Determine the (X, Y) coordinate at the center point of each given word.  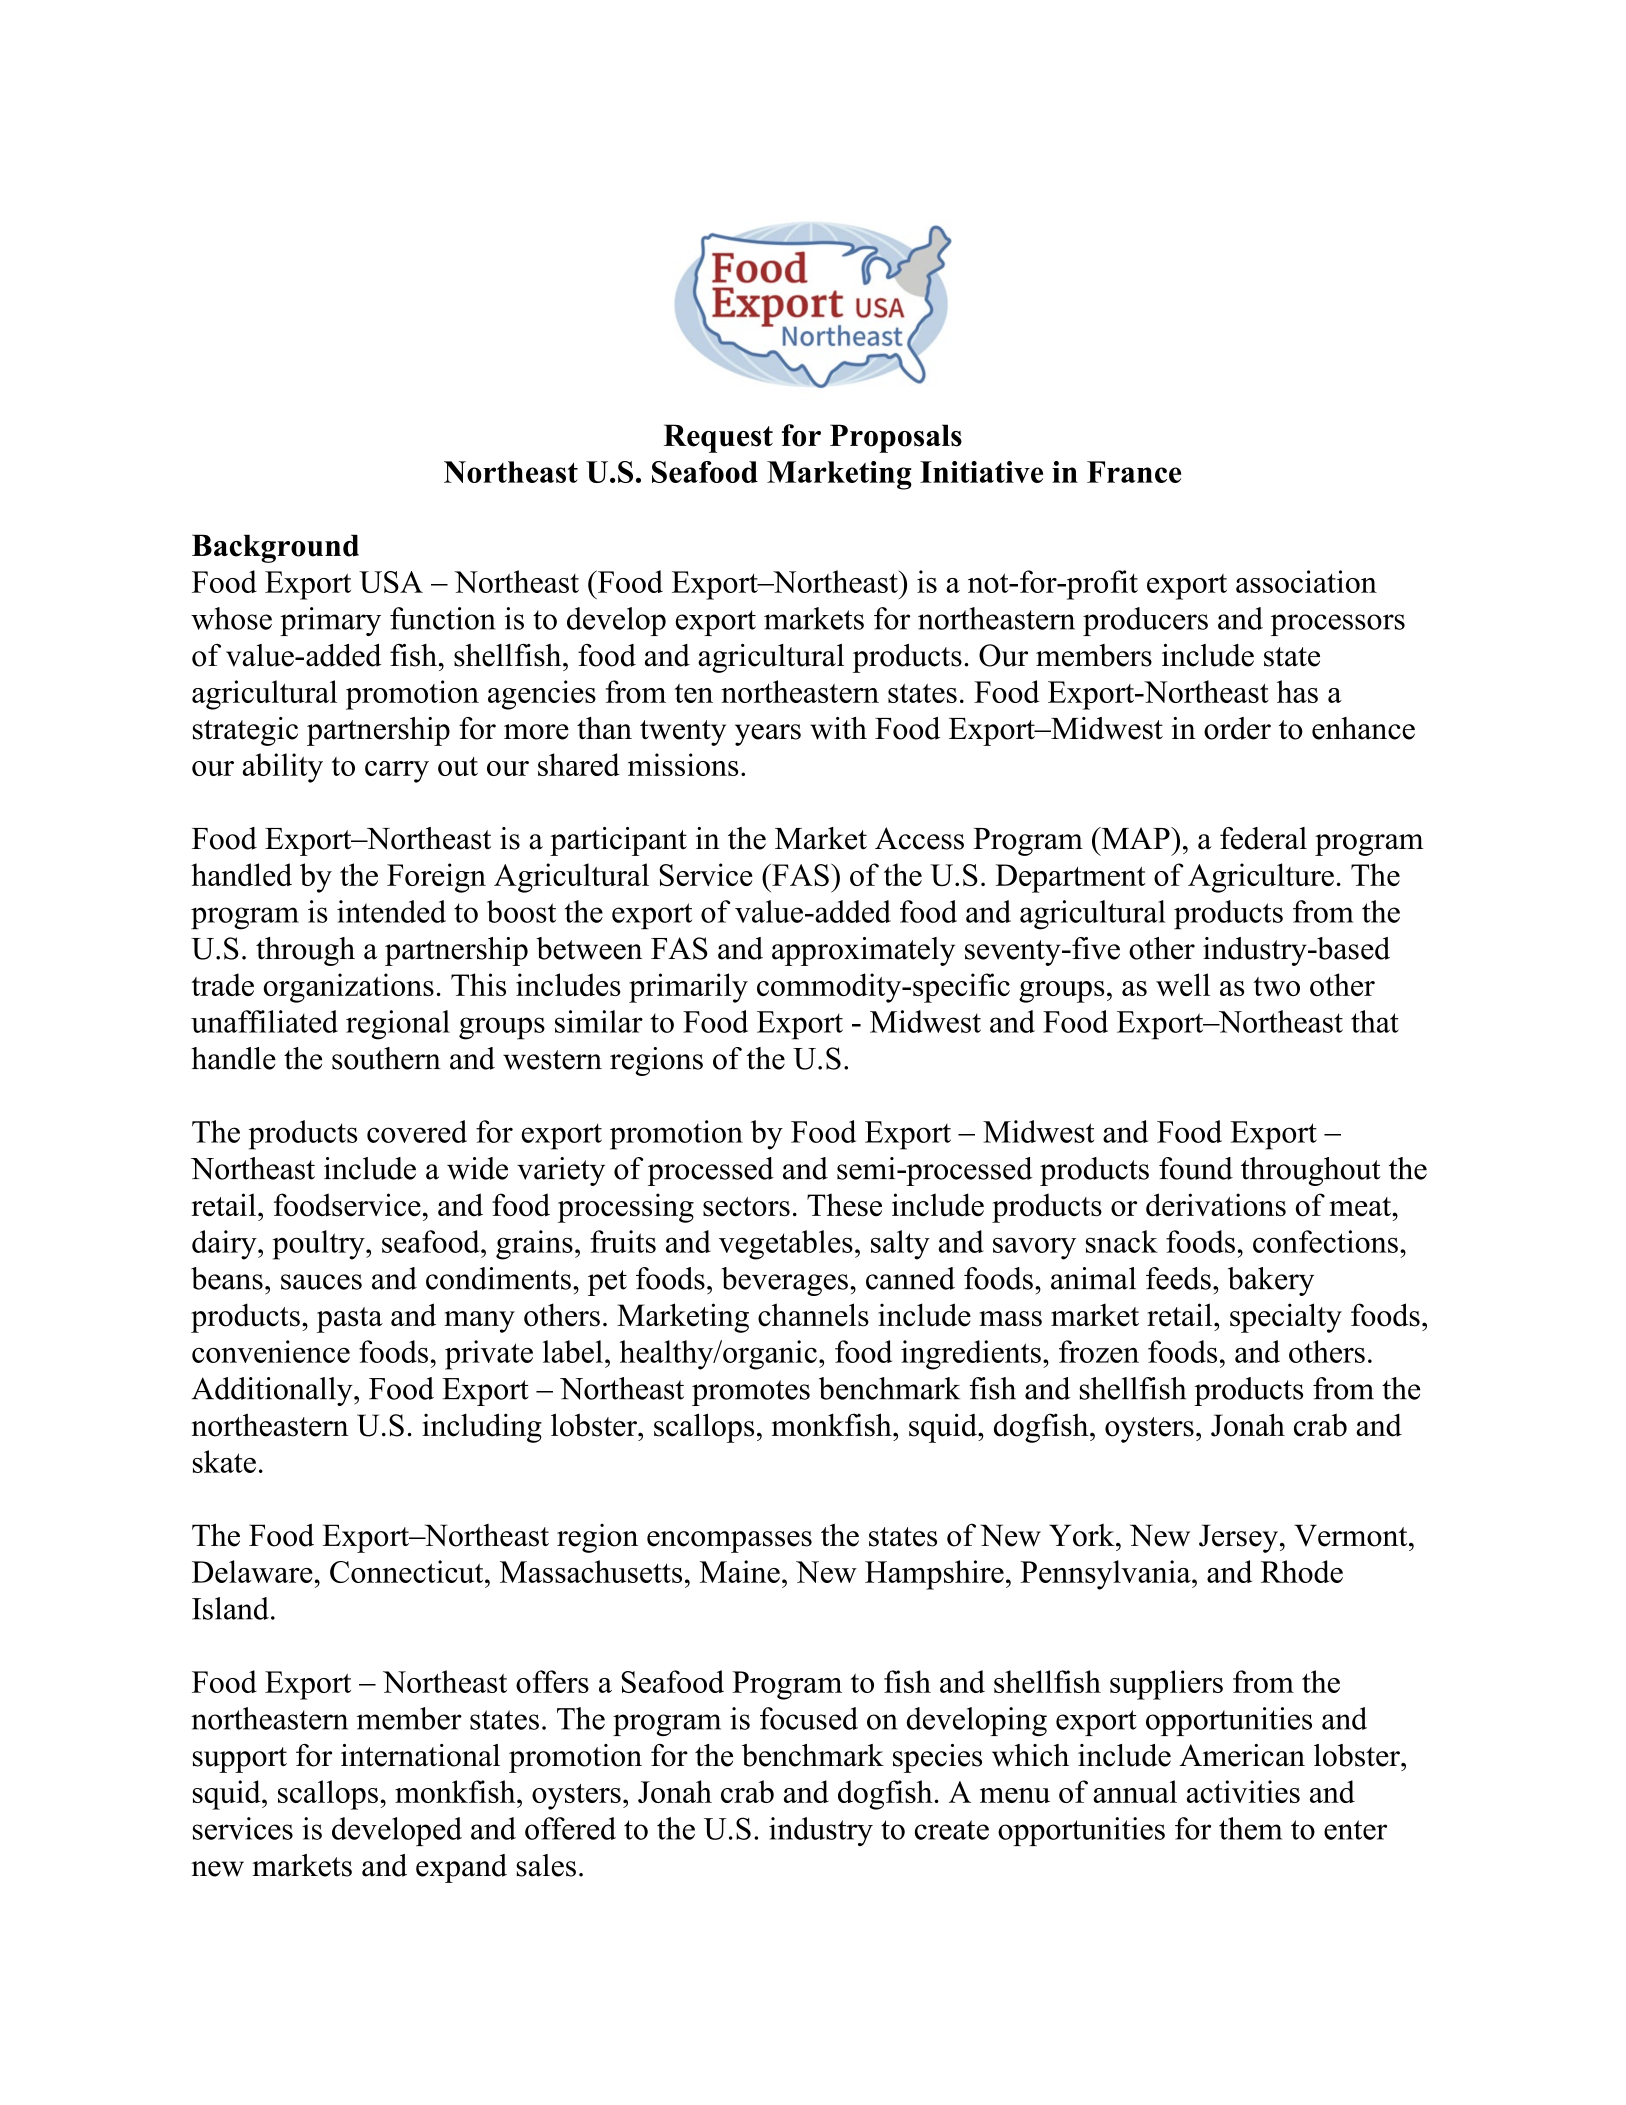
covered (417, 1131)
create (952, 1830)
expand (461, 1868)
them (1250, 1828)
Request (718, 438)
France (1134, 472)
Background (275, 548)
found (1196, 1168)
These (844, 1205)
